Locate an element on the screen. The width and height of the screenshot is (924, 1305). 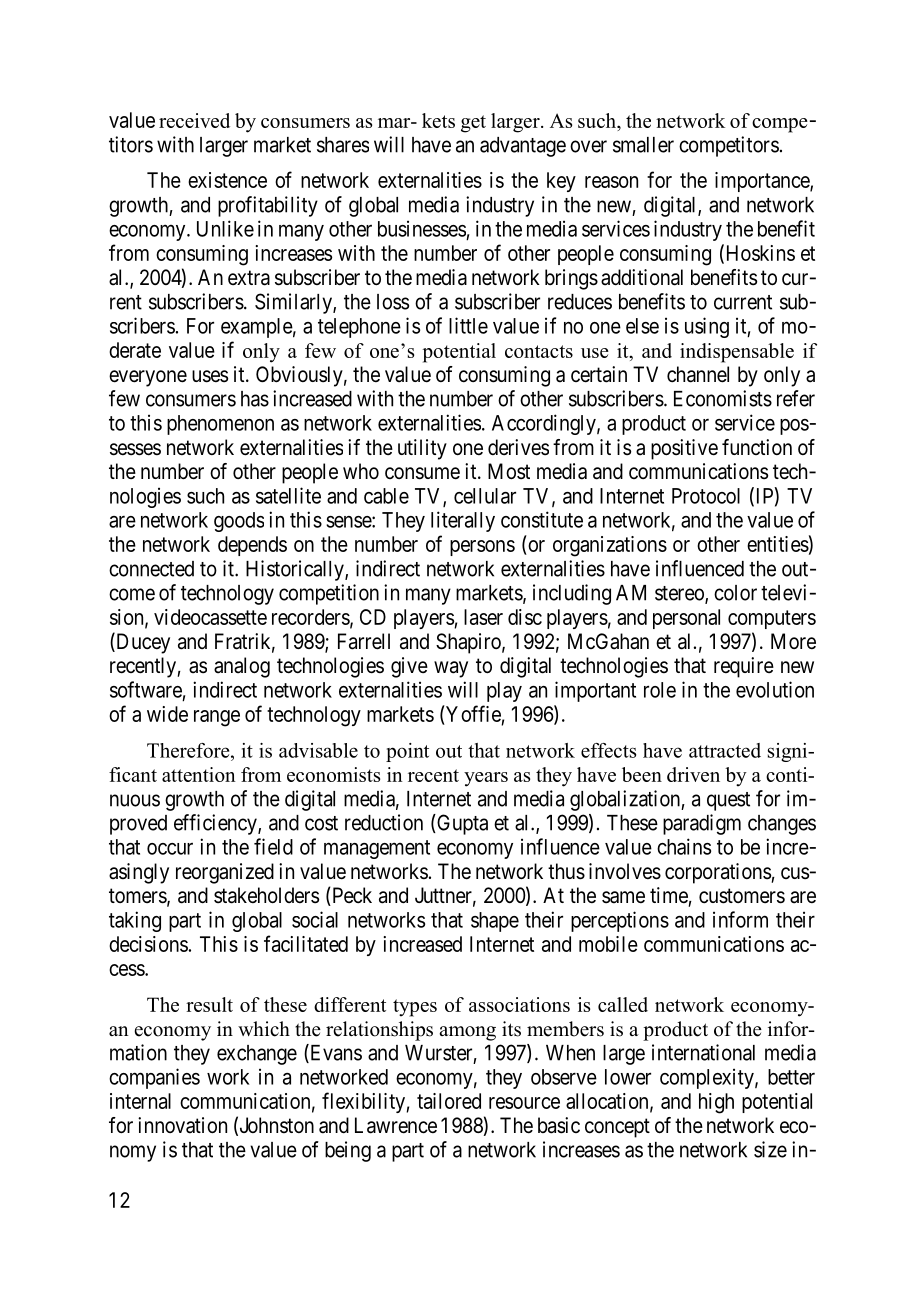
analog is located at coordinates (242, 667).
